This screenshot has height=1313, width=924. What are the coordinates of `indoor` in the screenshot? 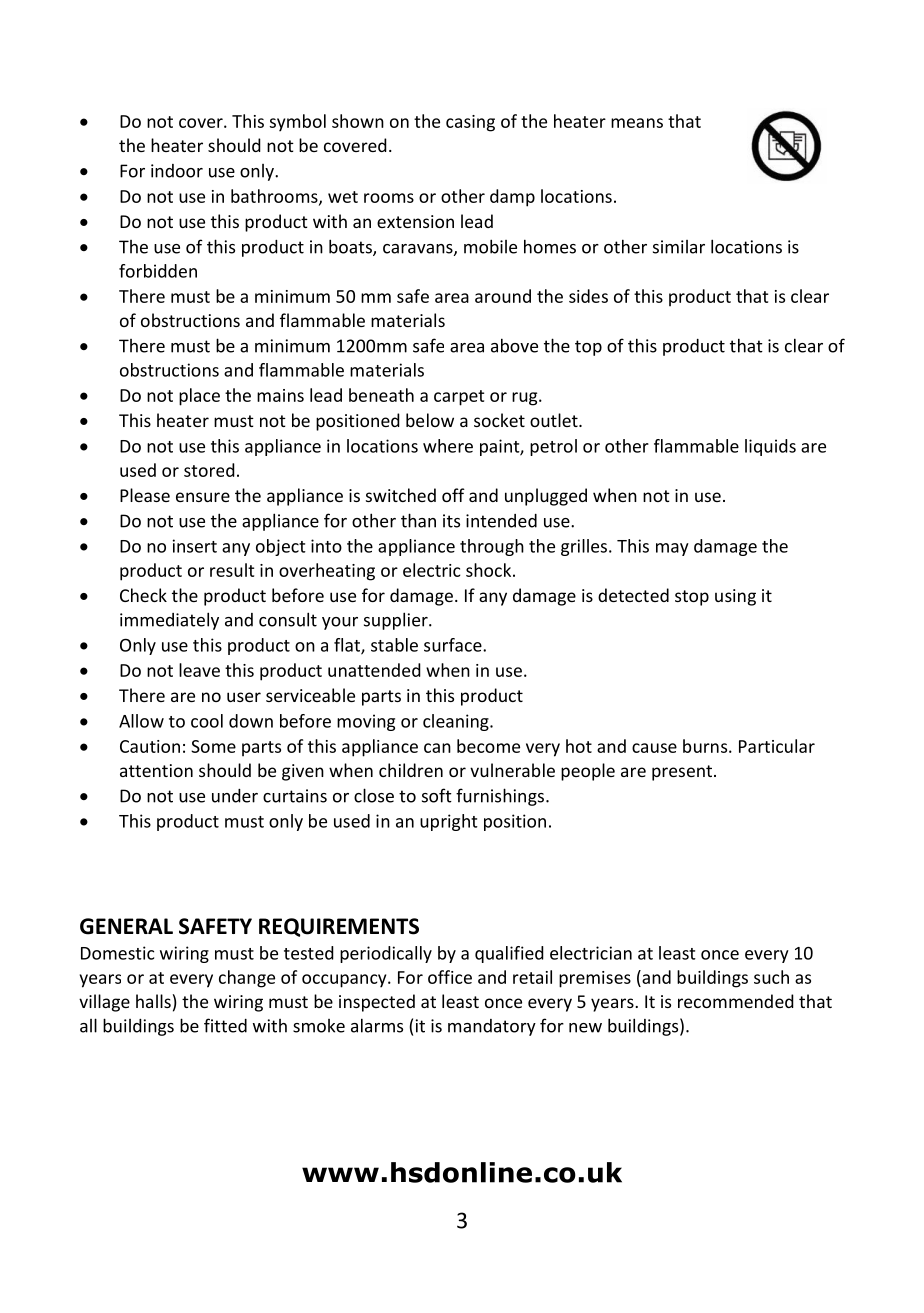 It's located at (177, 171).
